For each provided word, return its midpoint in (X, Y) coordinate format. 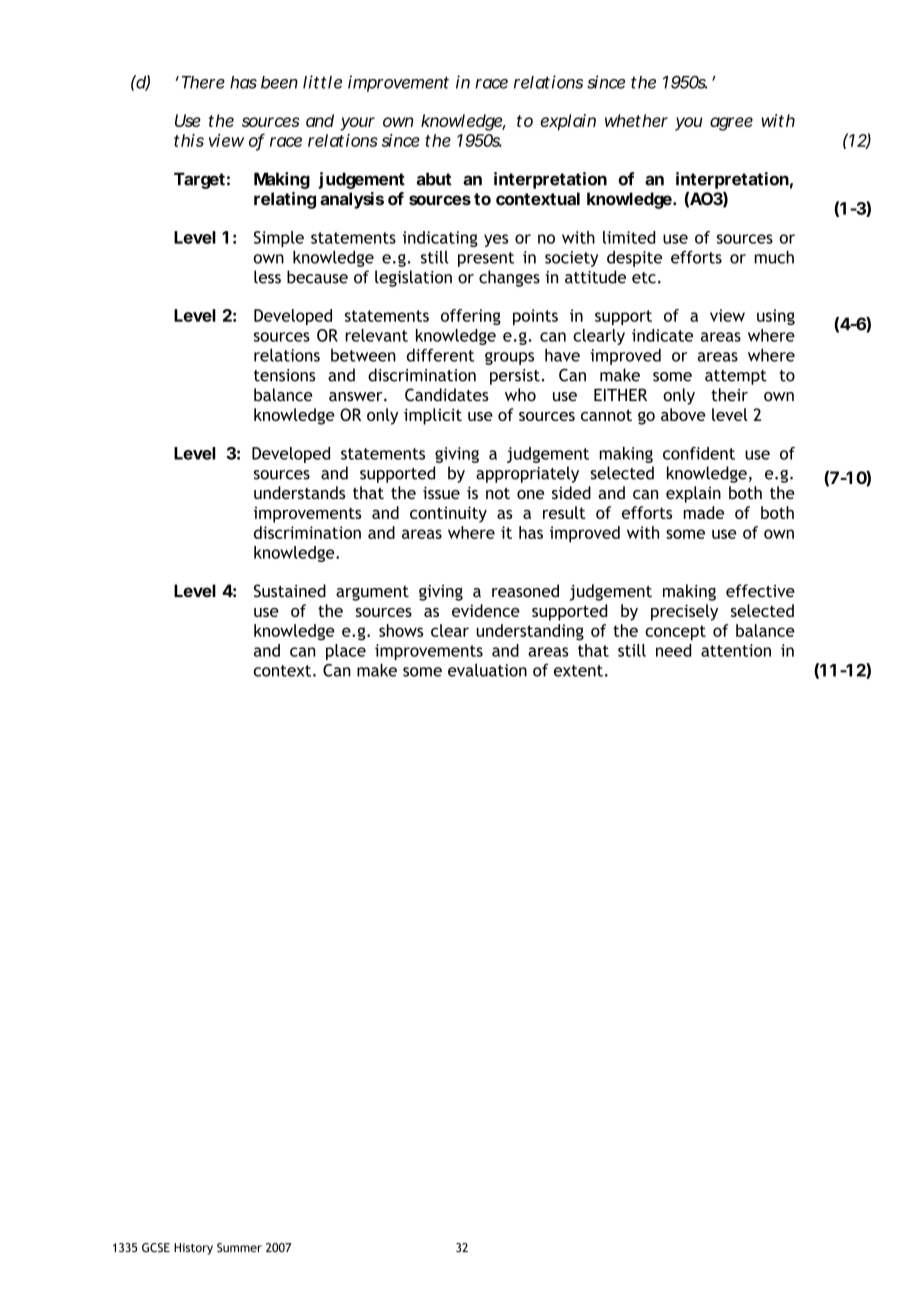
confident (699, 453)
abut (434, 179)
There (201, 82)
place (346, 652)
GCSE (156, 1248)
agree (731, 124)
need (673, 650)
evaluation (487, 670)
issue (441, 492)
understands (299, 492)
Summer (239, 1248)
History (193, 1249)
